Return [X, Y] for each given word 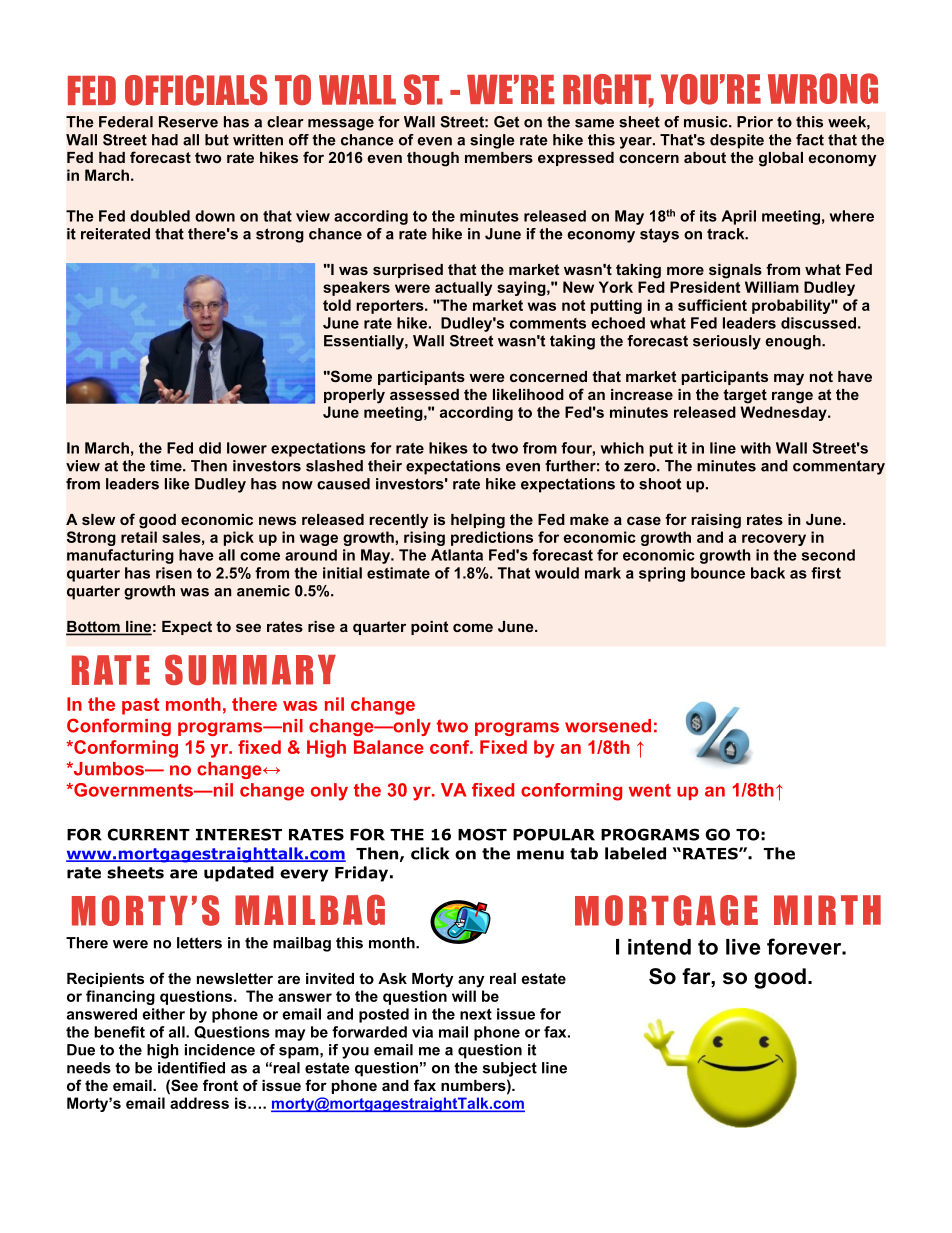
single [492, 141]
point [429, 628]
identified [191, 1068]
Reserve [188, 122]
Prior [755, 122]
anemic [263, 591]
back [768, 573]
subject [510, 1069]
